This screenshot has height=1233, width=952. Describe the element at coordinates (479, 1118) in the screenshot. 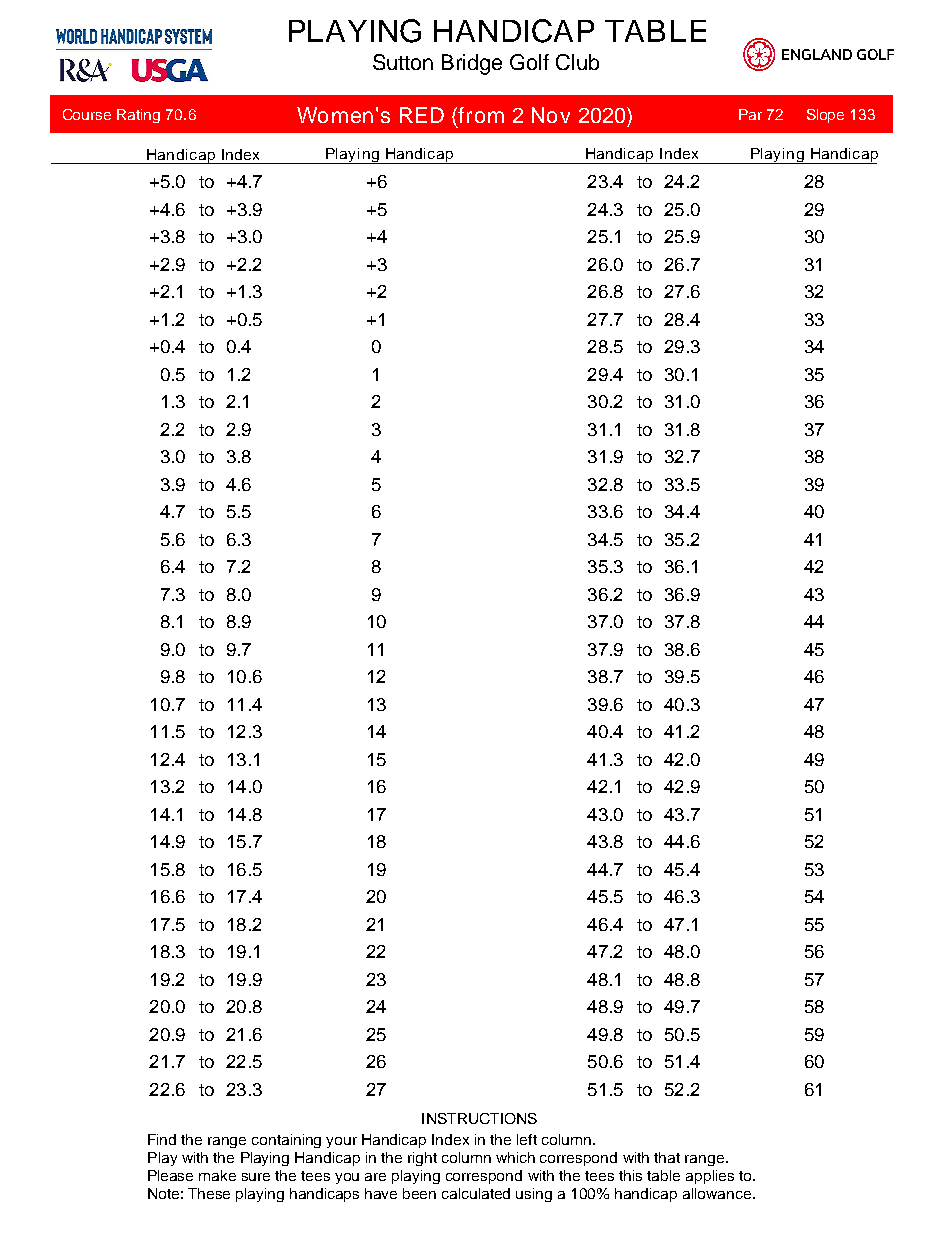

I see `INSTRUCTIONS` at that location.
